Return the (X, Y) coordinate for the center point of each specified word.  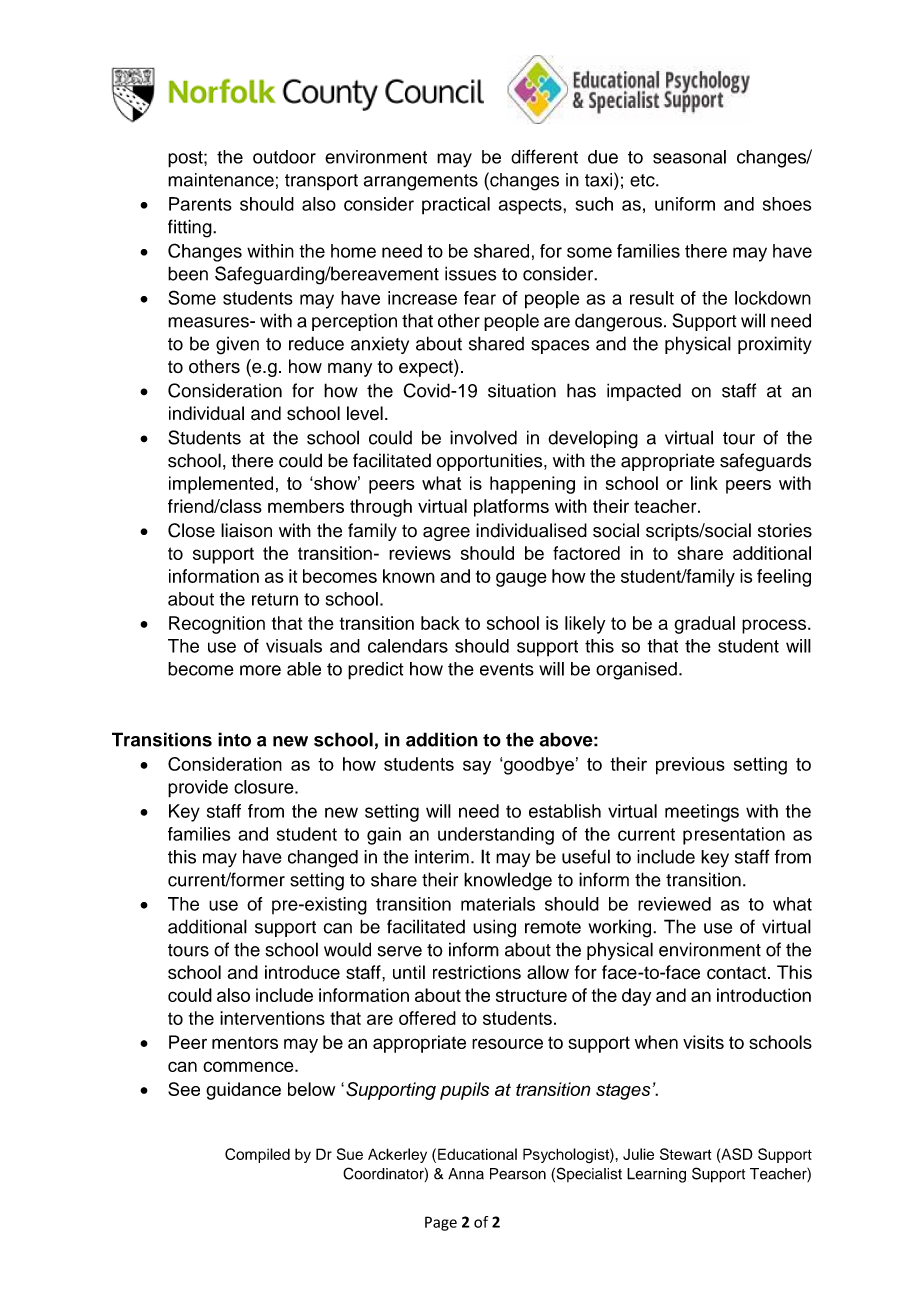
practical (456, 206)
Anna (466, 1174)
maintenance (221, 180)
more (260, 670)
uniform (685, 204)
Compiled (257, 1155)
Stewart (686, 1154)
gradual (704, 625)
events (507, 669)
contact (736, 973)
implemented (221, 485)
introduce (302, 972)
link (704, 483)
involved (483, 437)
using (494, 928)
